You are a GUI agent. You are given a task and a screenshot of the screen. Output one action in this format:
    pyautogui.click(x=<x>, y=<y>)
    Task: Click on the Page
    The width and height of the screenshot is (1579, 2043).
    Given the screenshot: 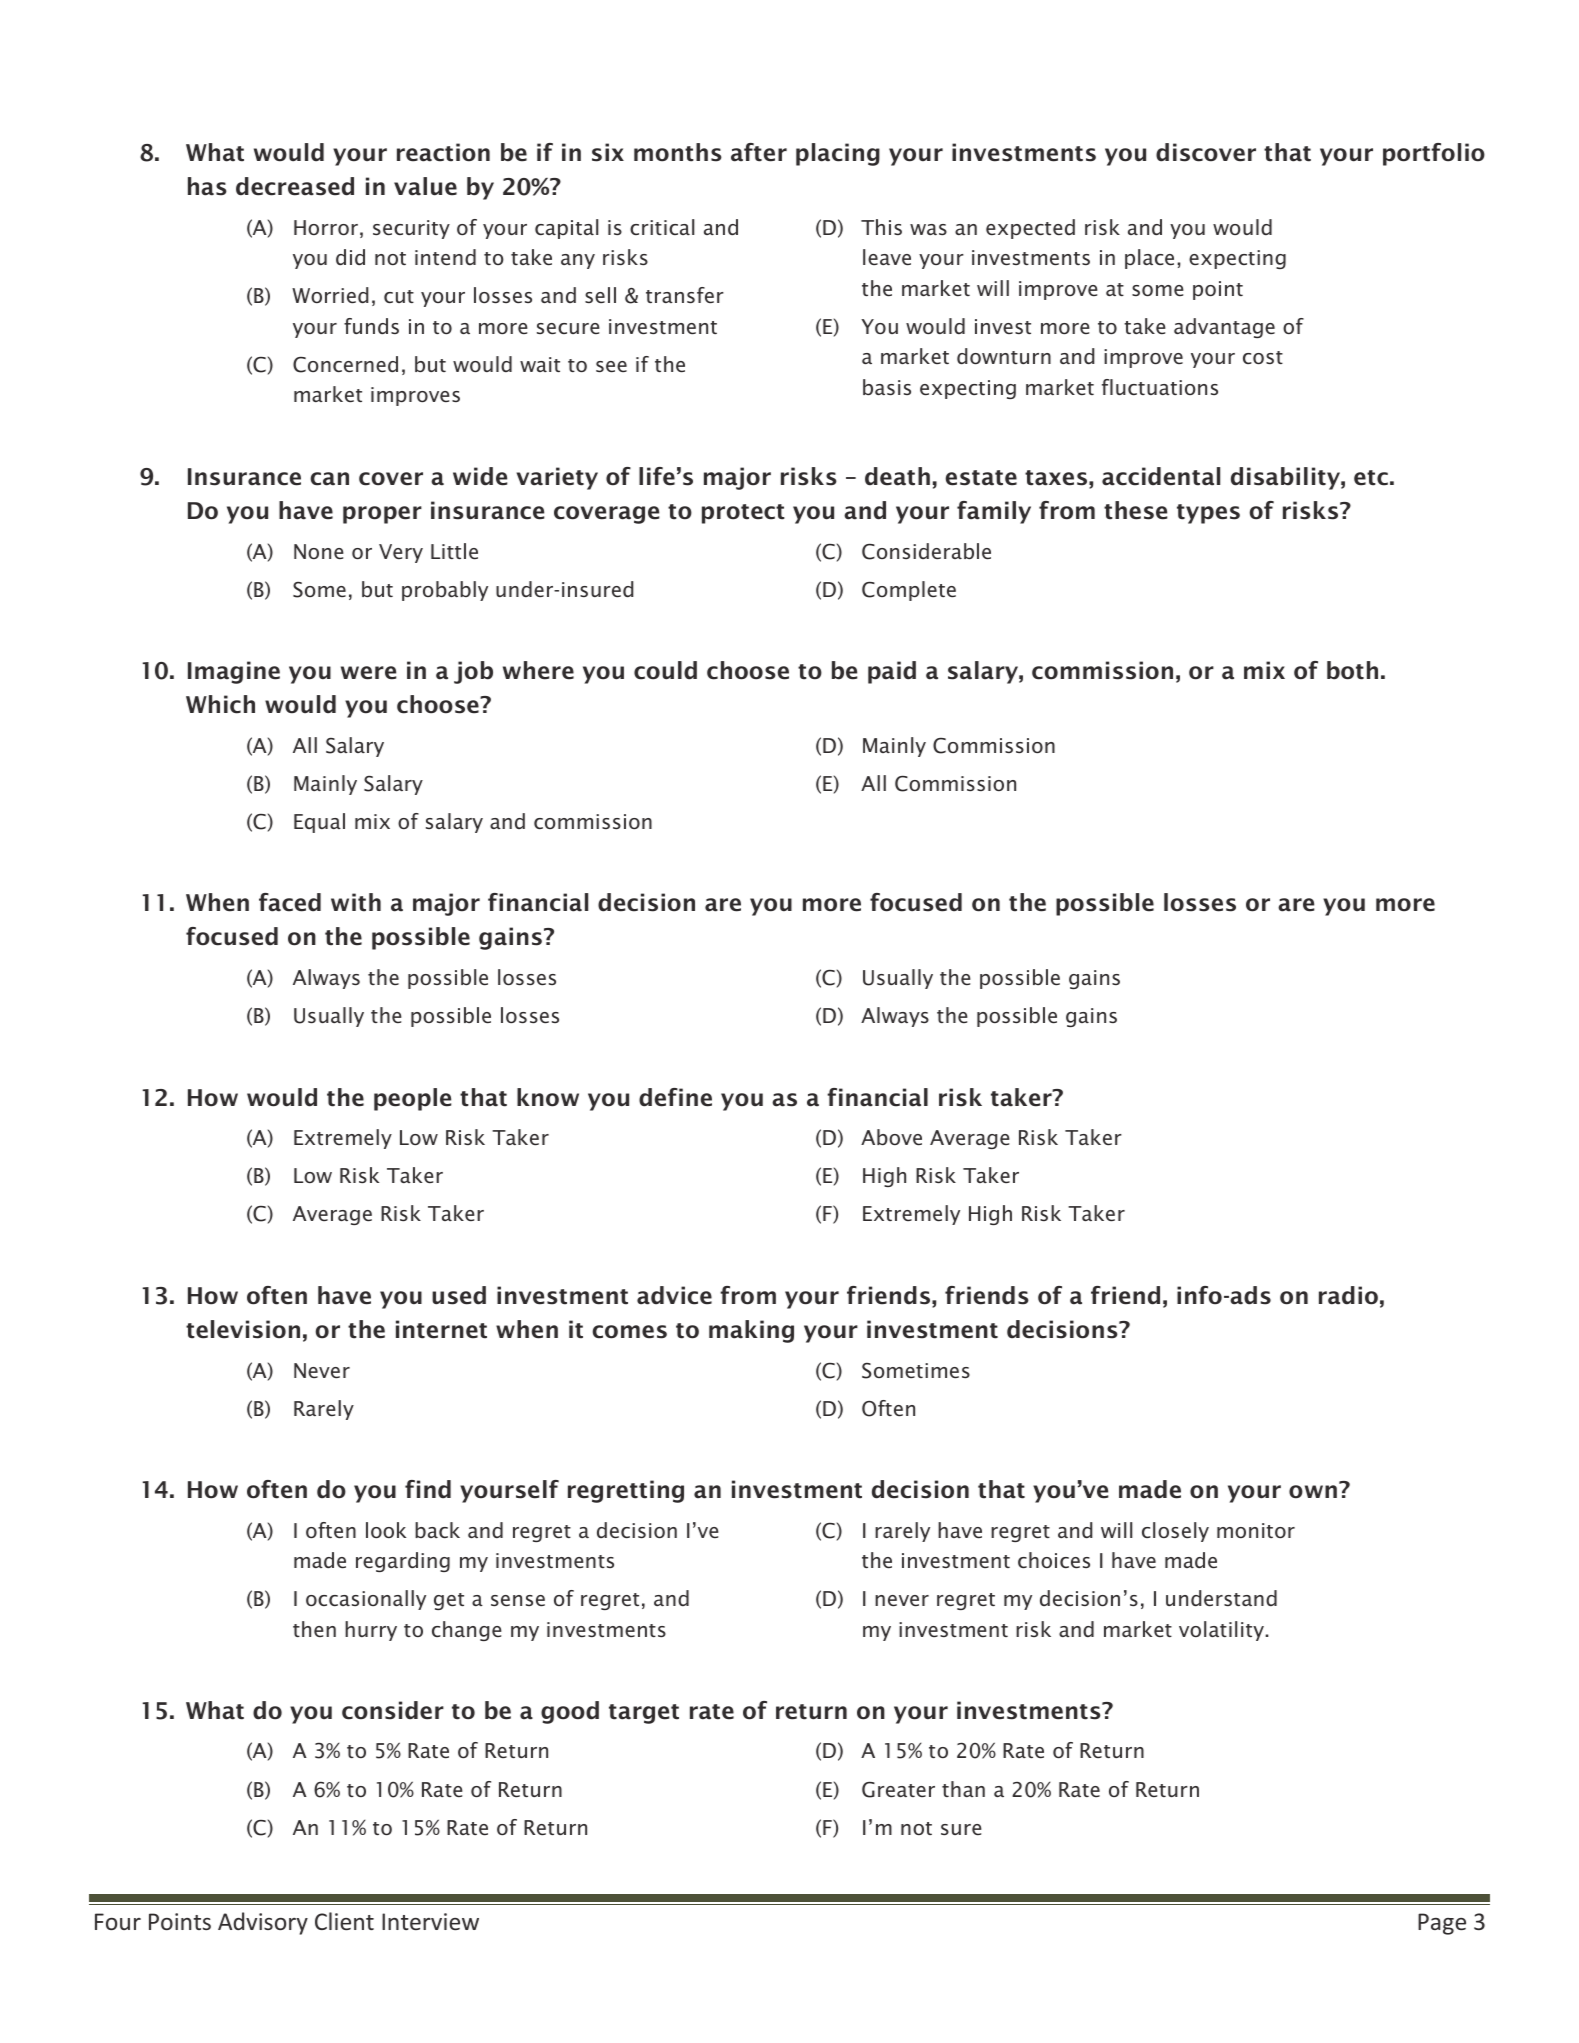 What is the action you would take?
    pyautogui.click(x=1442, y=1924)
